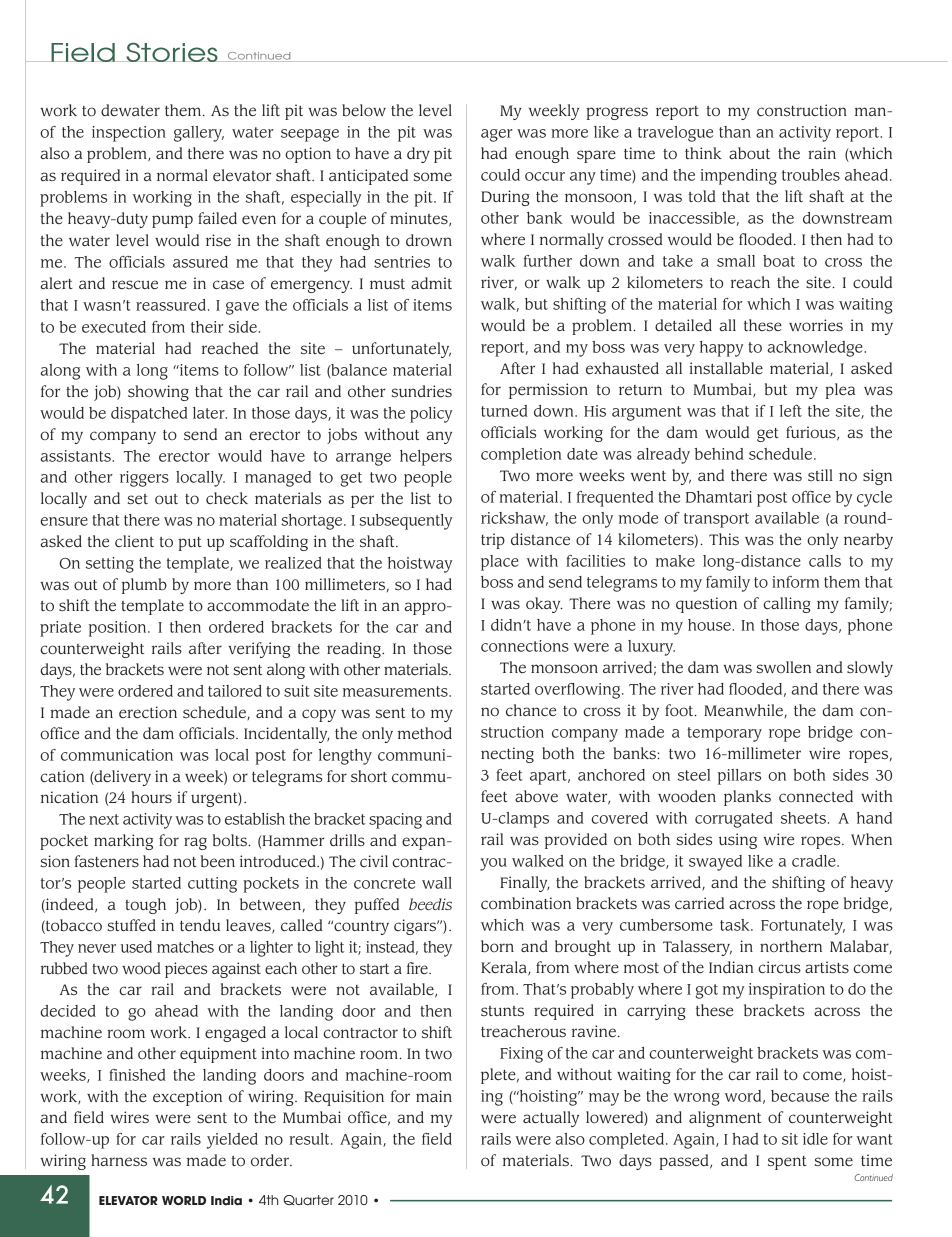 The width and height of the screenshot is (952, 1237). Describe the element at coordinates (787, 1163) in the screenshot. I see `spent` at that location.
